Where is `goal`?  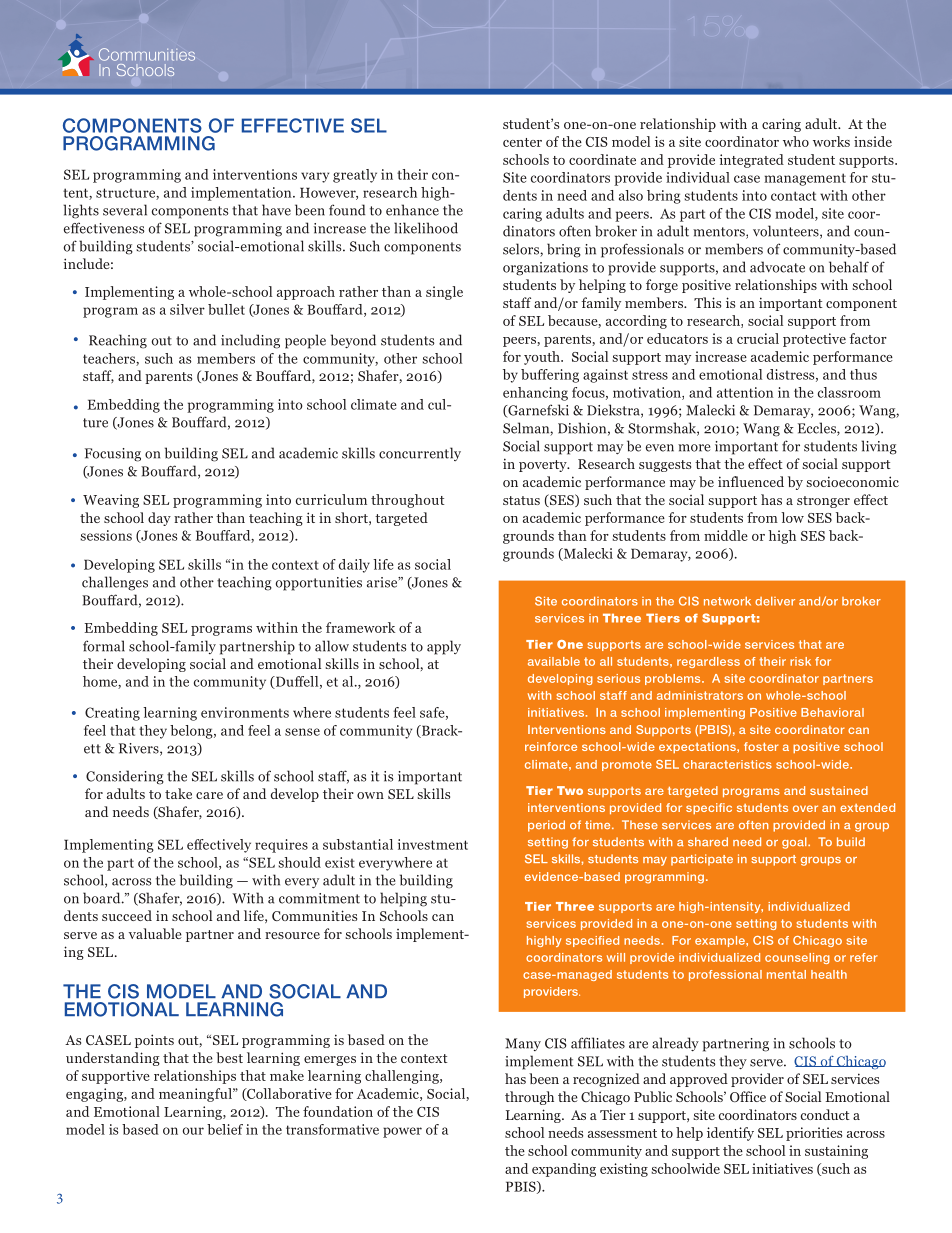
goal is located at coordinates (795, 843).
